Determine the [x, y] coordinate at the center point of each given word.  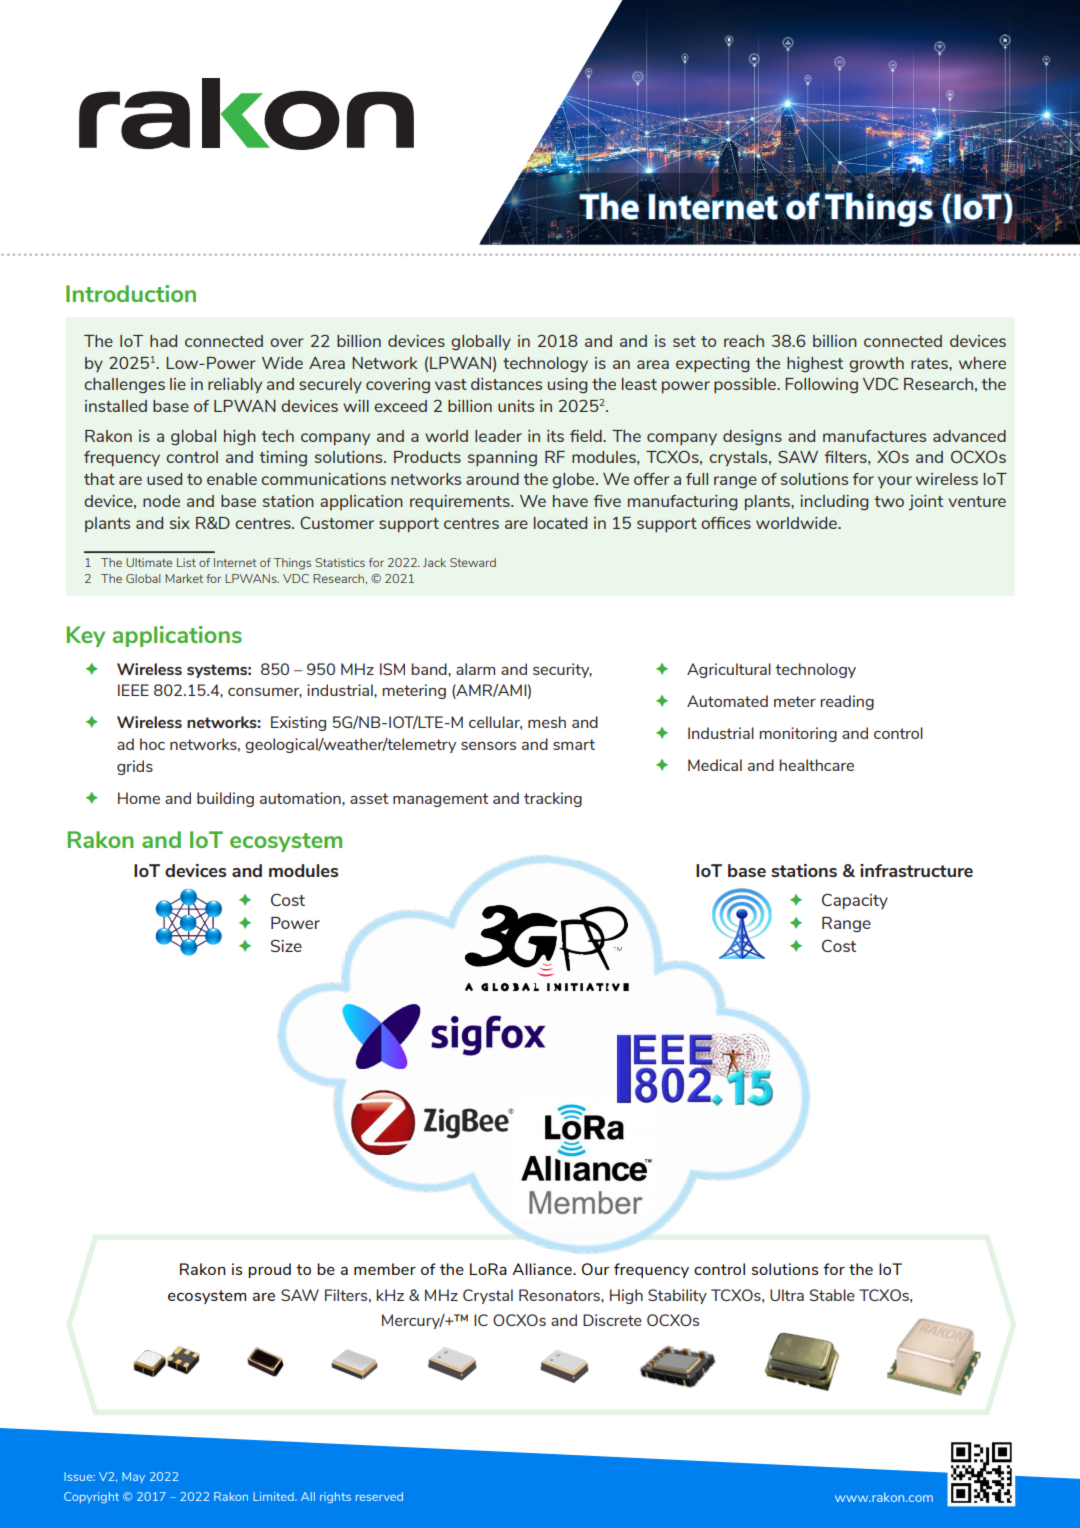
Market [184, 578]
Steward [473, 562]
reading [847, 702]
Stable [832, 1295]
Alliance [543, 1269]
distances [506, 384]
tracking [553, 799]
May [133, 1477]
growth [876, 364]
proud [269, 1270]
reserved [379, 1496]
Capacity [855, 901]
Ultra [787, 1295]
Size [286, 945]
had [163, 341]
